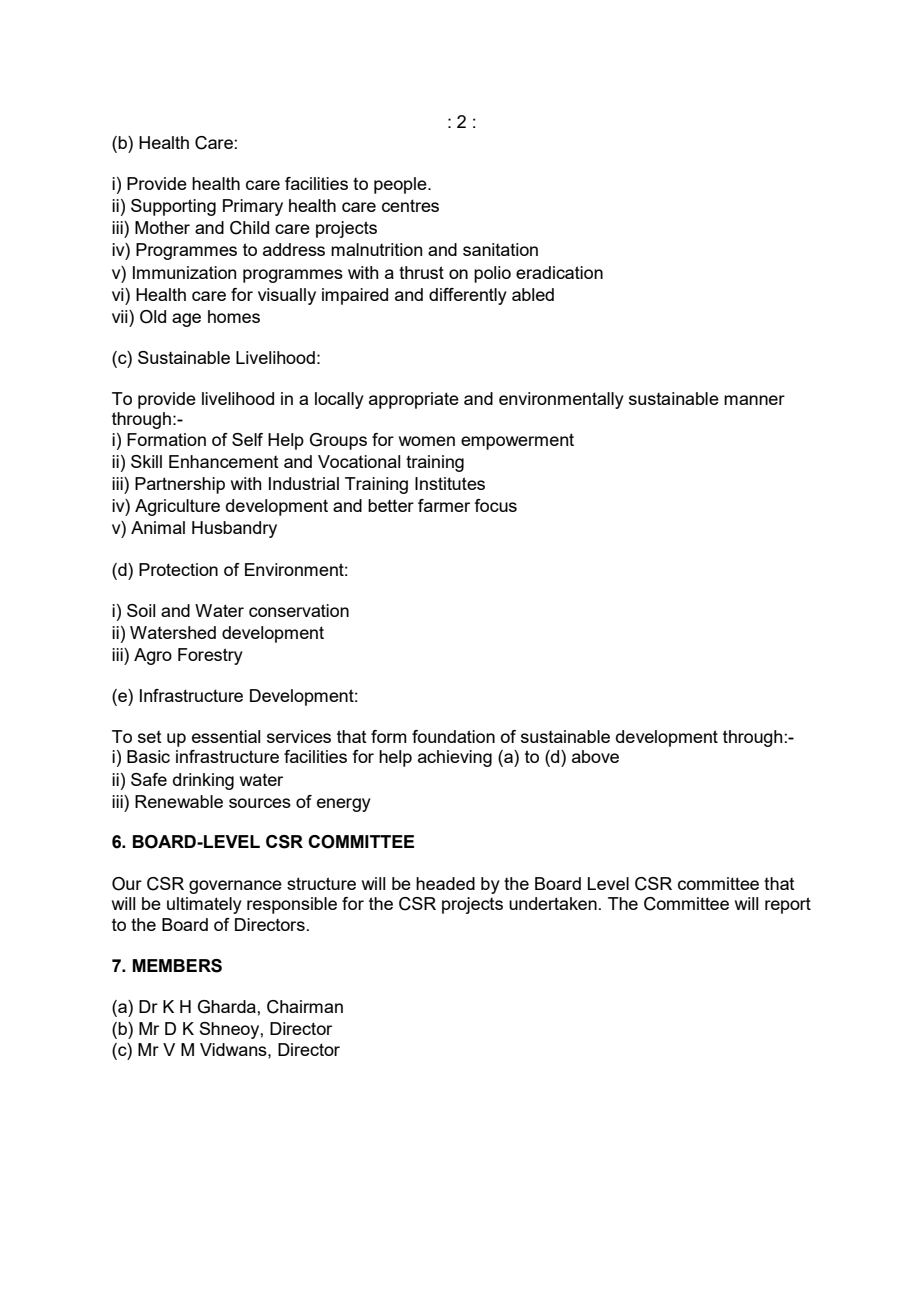  Describe the element at coordinates (226, 736) in the image. I see `essential` at that location.
